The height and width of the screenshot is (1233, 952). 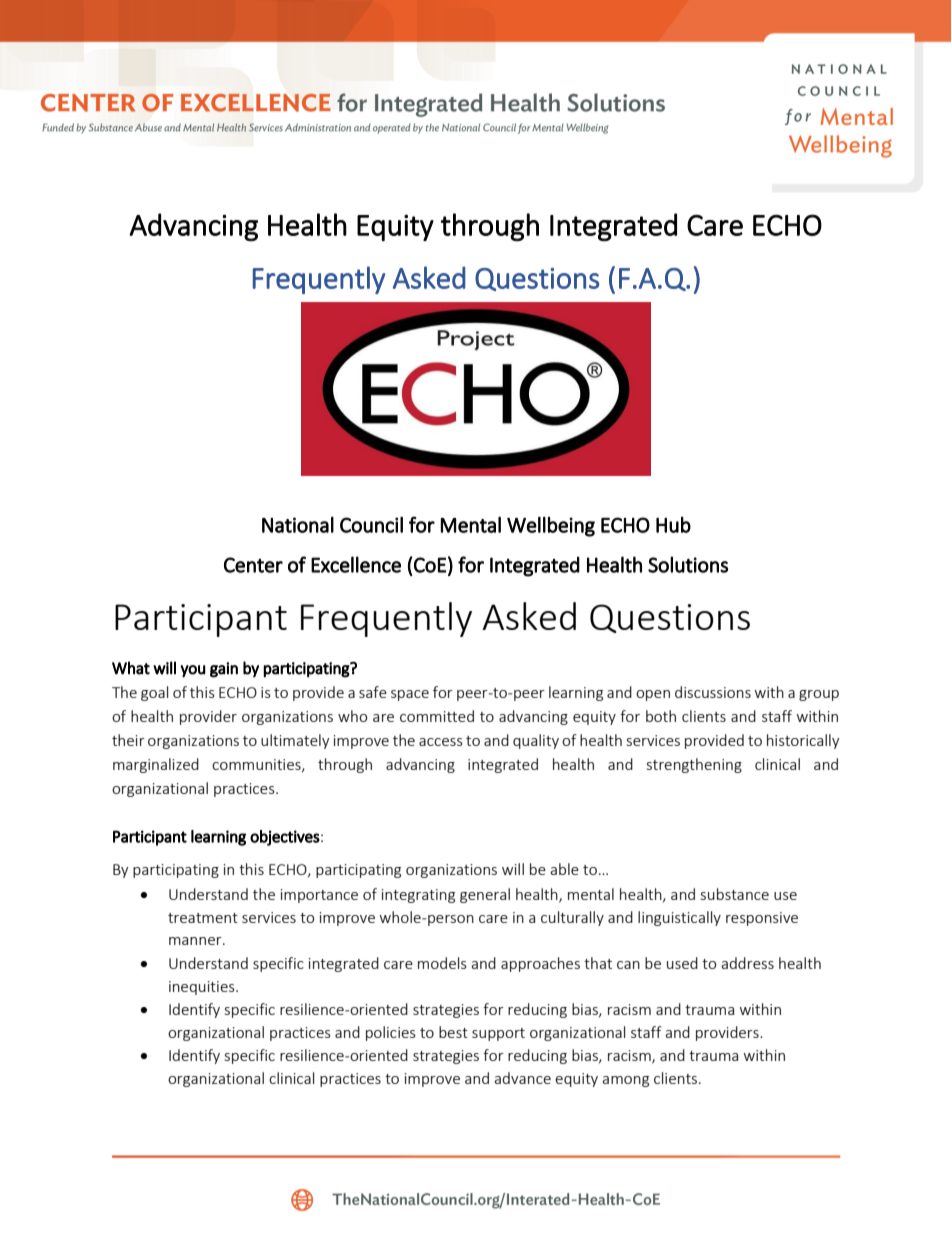 I want to click on advance, so click(x=522, y=1078).
